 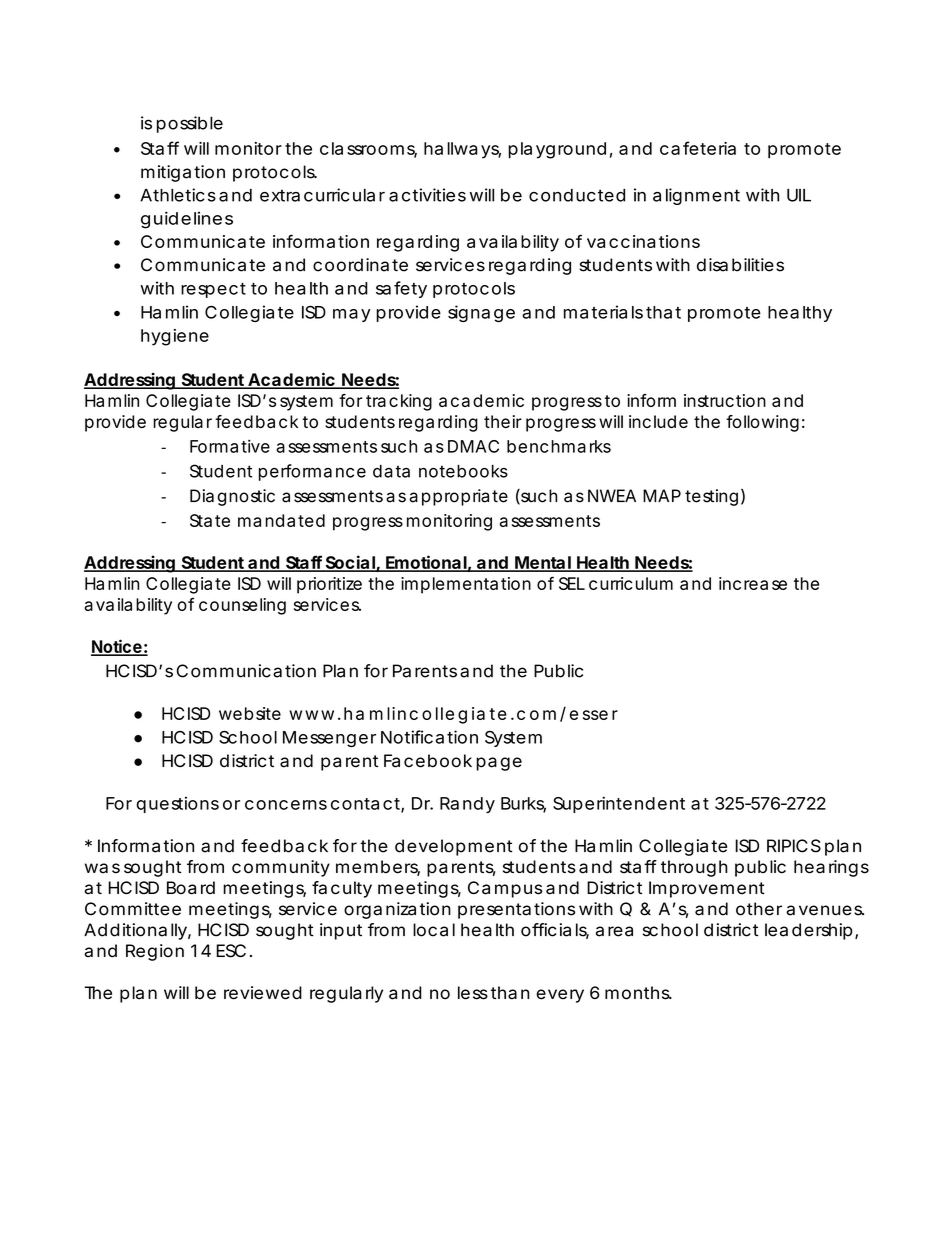 I want to click on increase, so click(x=753, y=583).
